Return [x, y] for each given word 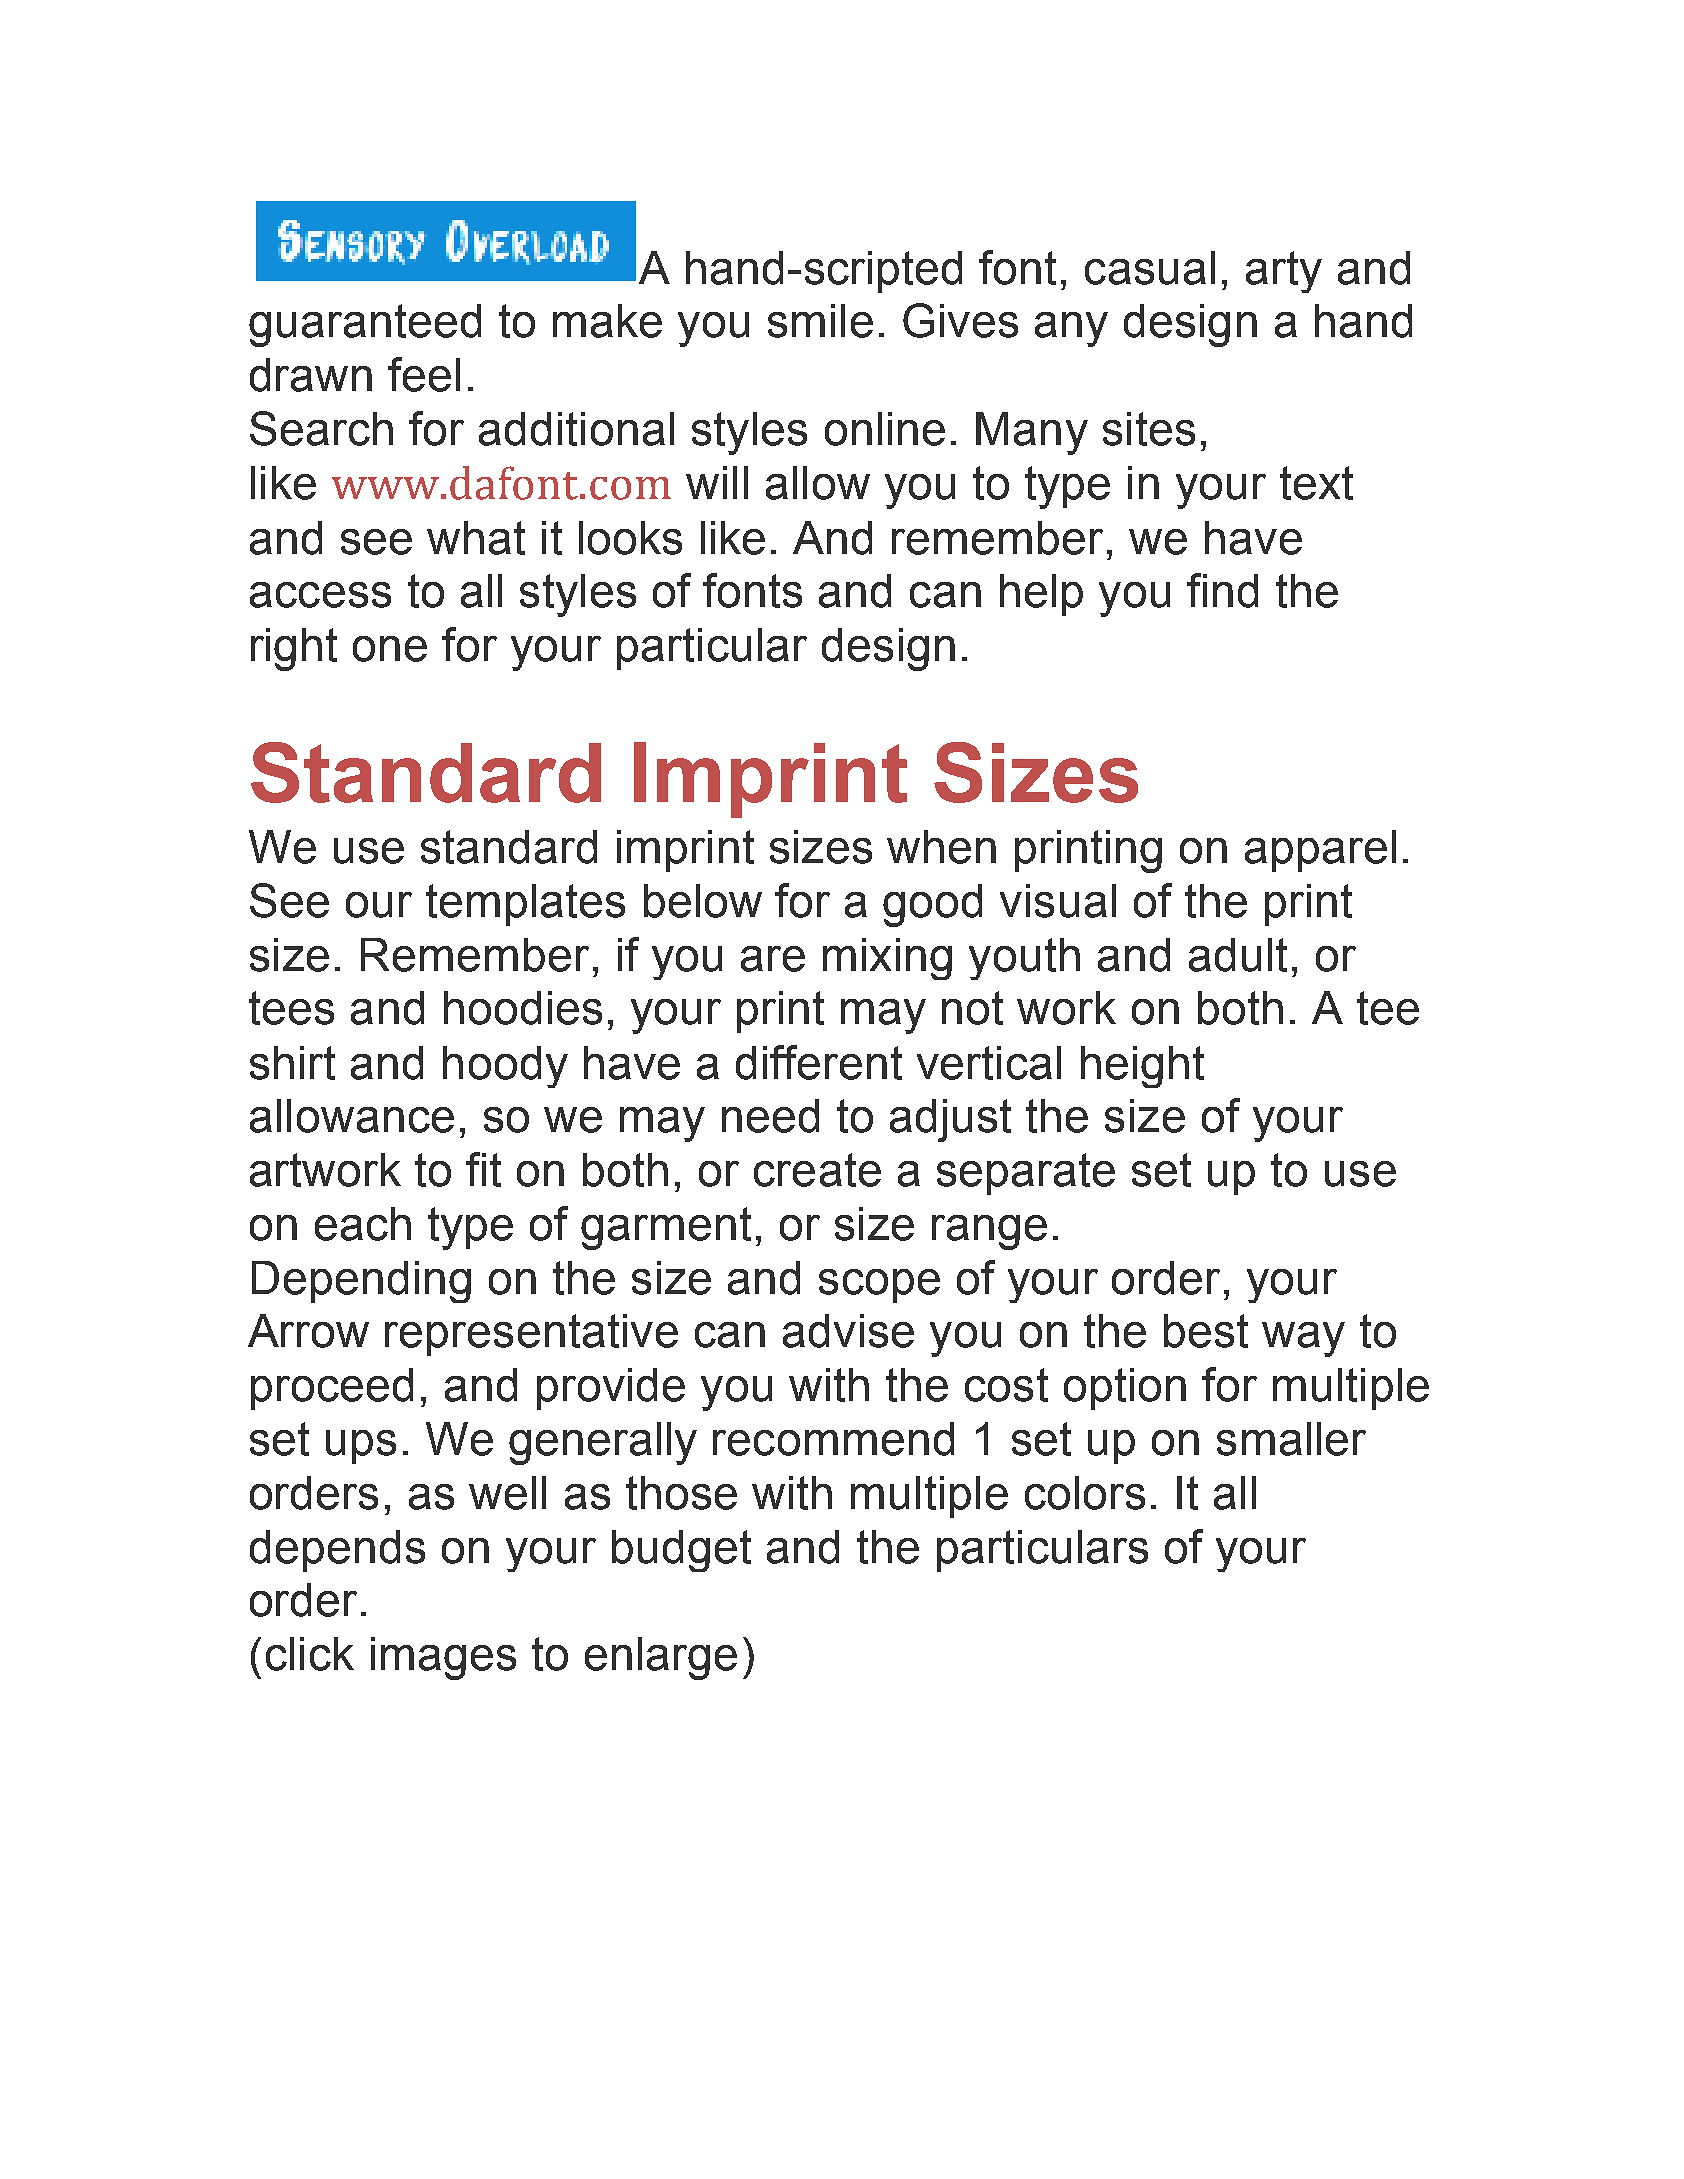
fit [483, 1169]
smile [820, 321]
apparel [1320, 851]
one [390, 649]
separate [1026, 1174]
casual [1150, 268]
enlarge [661, 1658]
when [941, 847]
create [817, 1170]
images [443, 1658]
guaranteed [365, 325]
